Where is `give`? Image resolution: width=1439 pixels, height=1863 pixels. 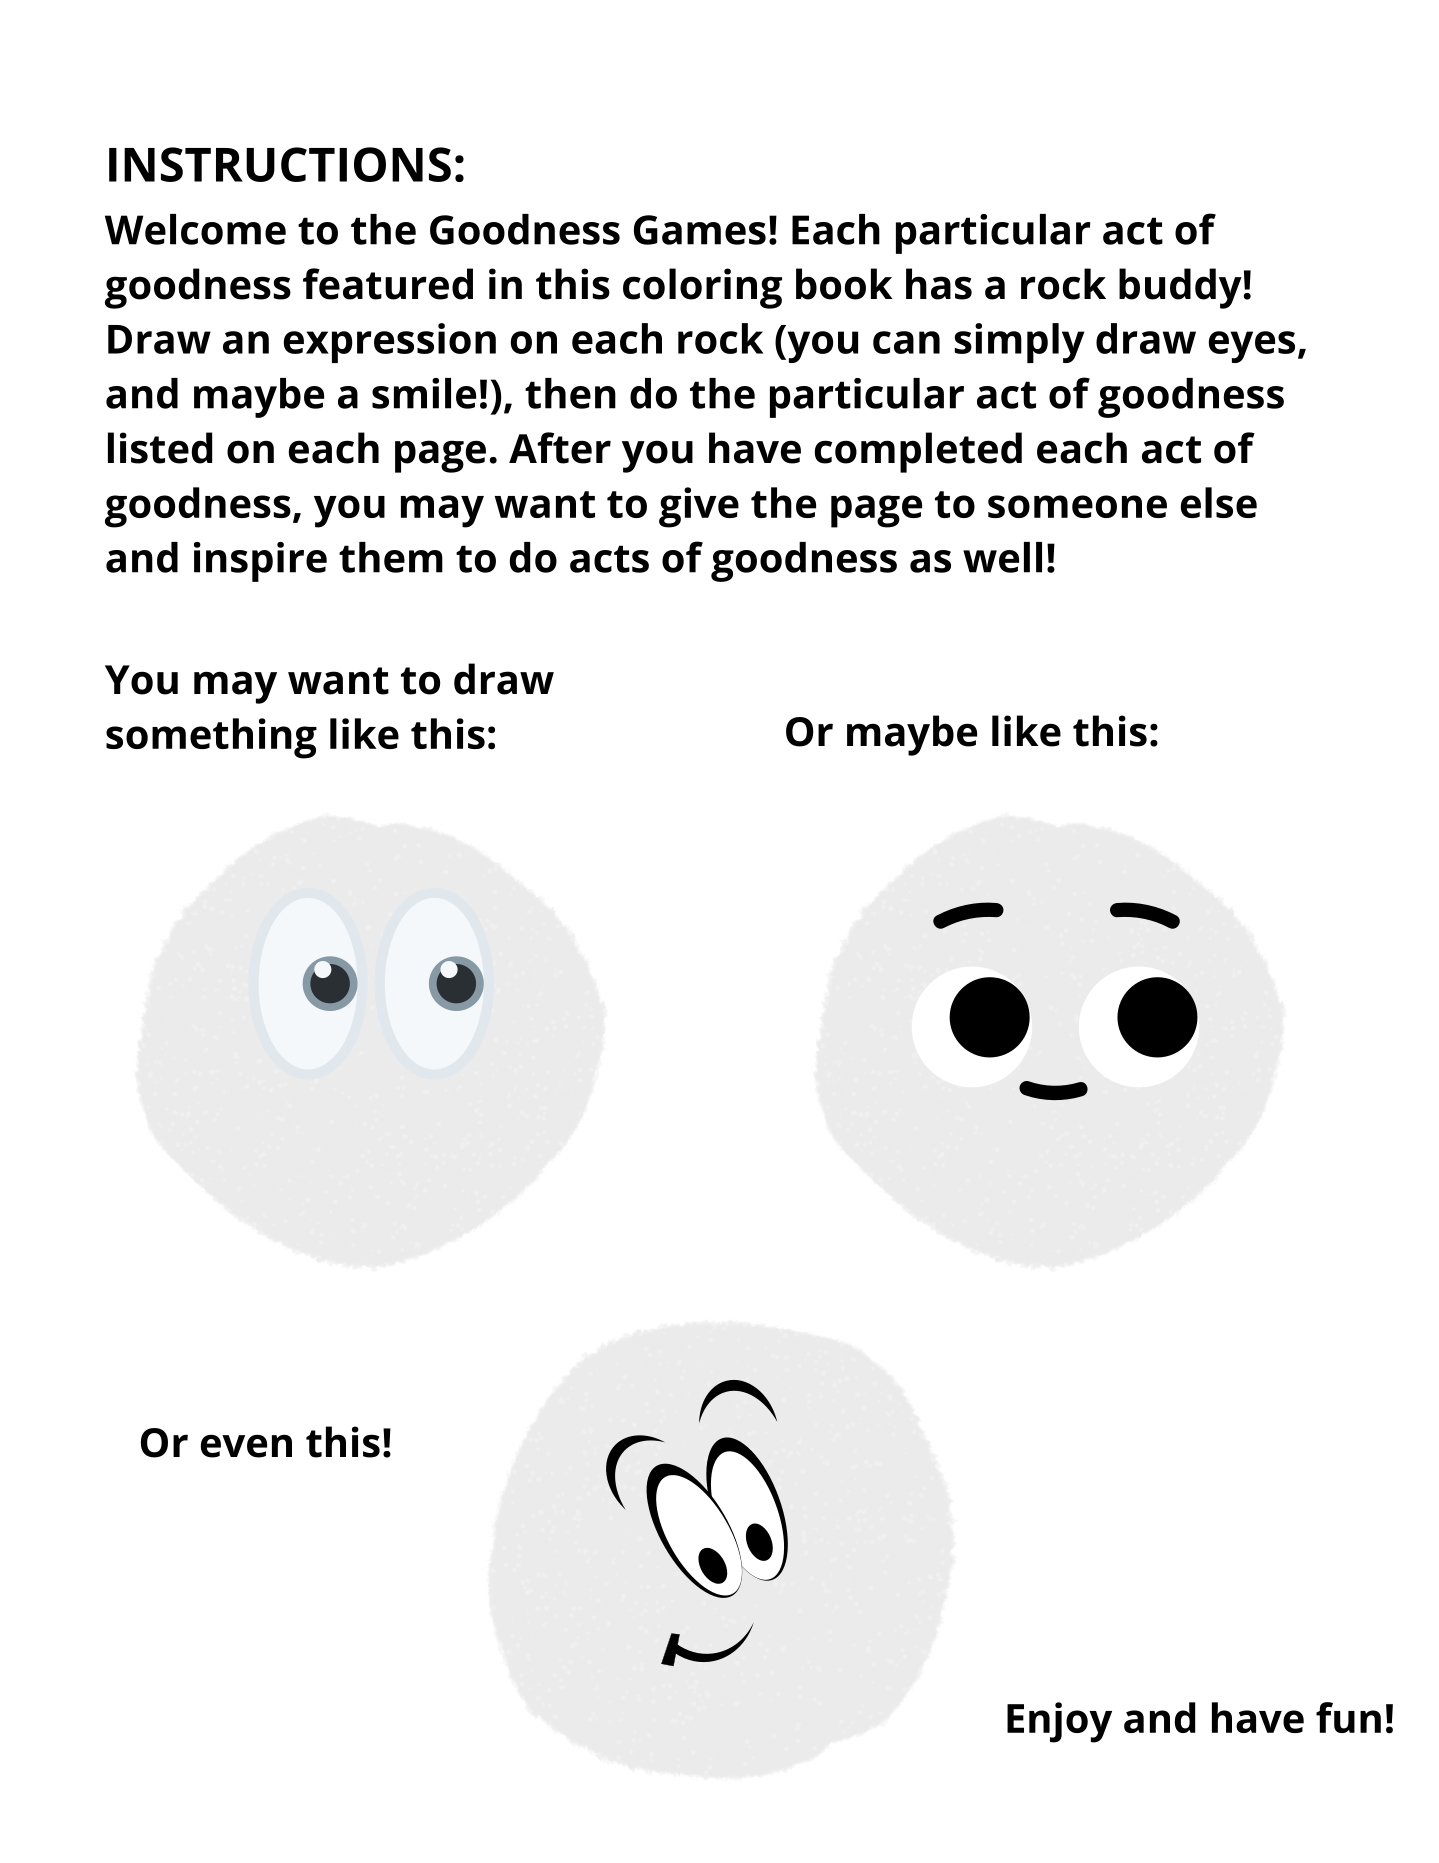
give is located at coordinates (699, 507).
